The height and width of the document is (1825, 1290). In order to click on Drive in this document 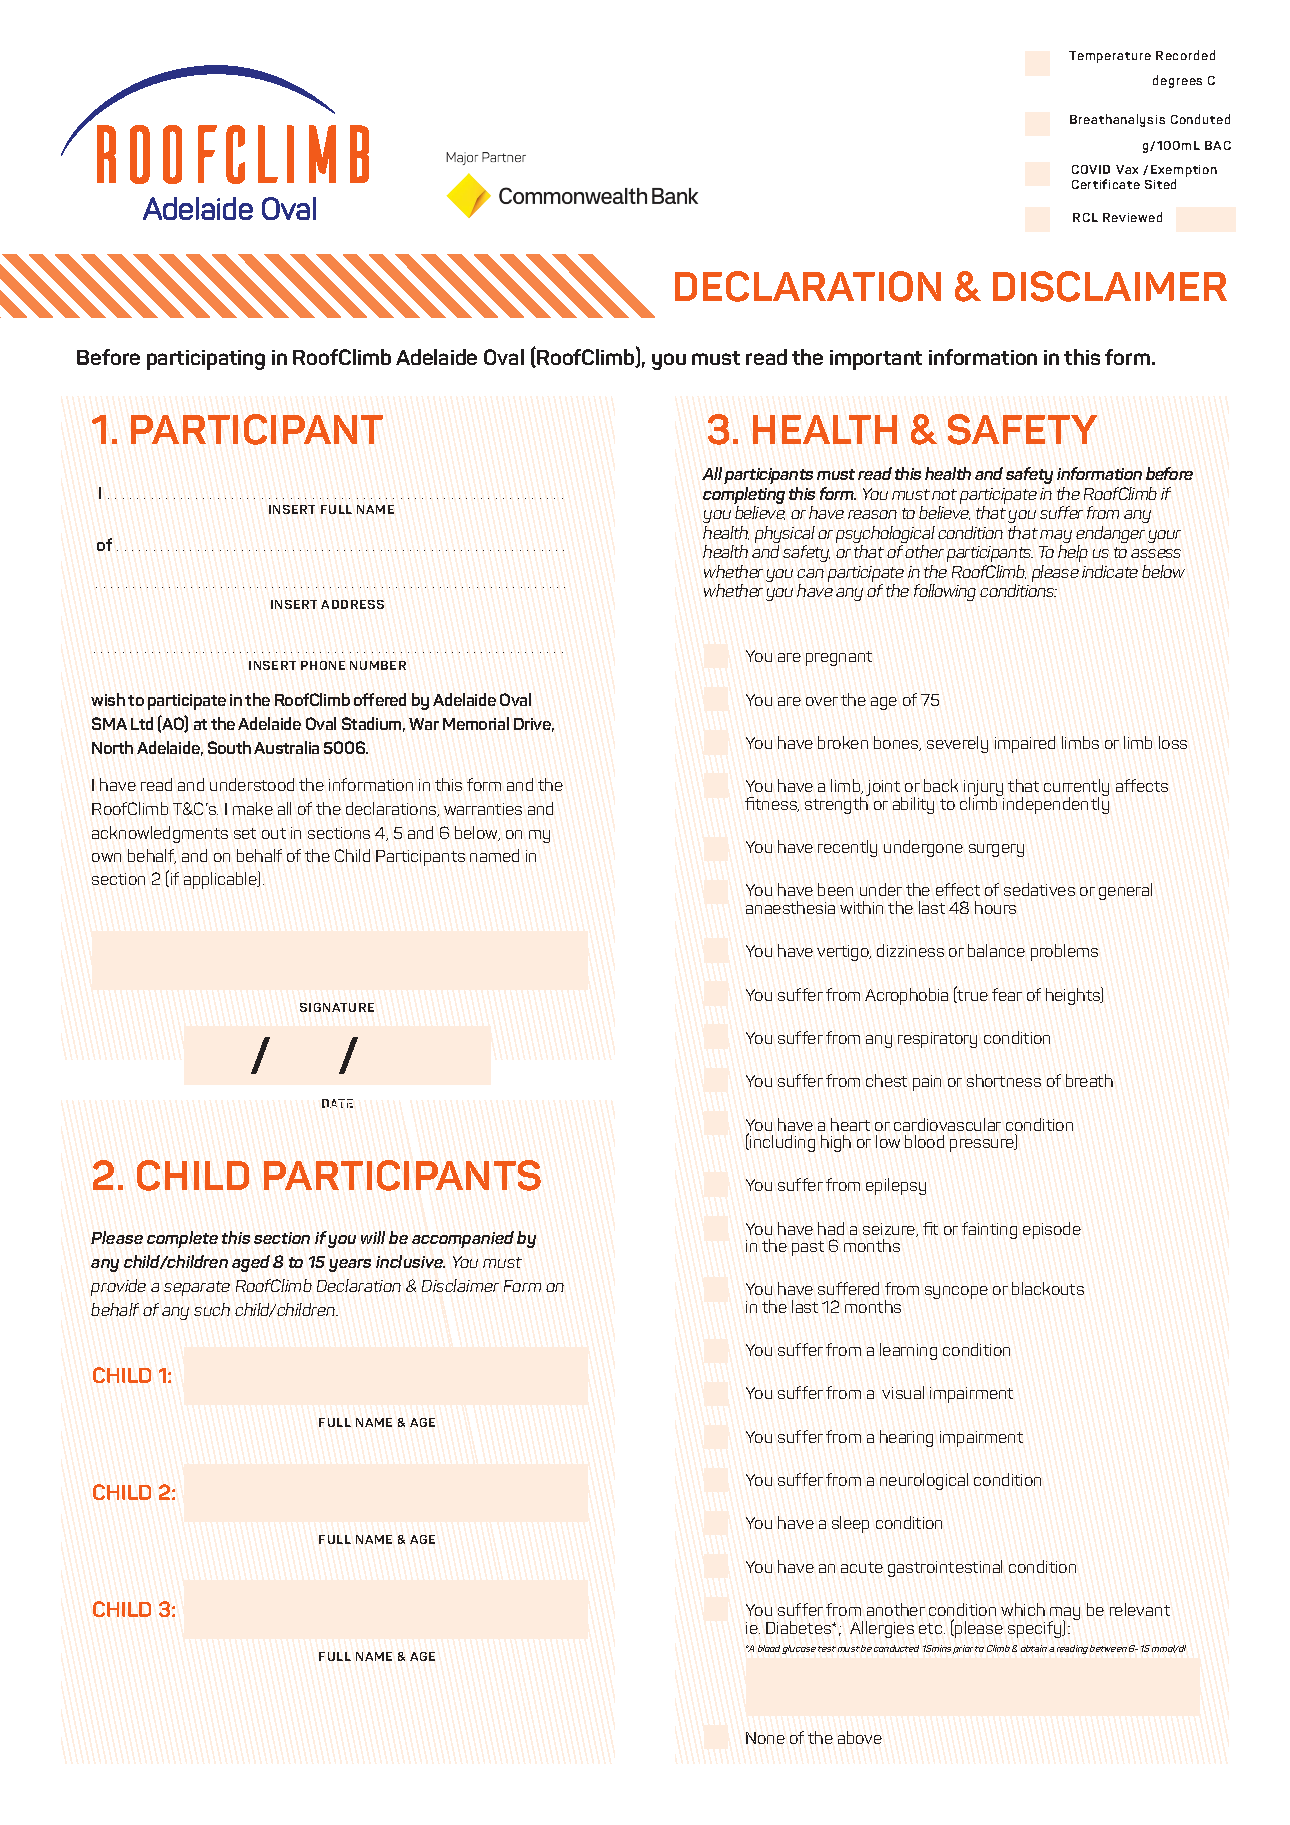, I will do `click(534, 725)`.
